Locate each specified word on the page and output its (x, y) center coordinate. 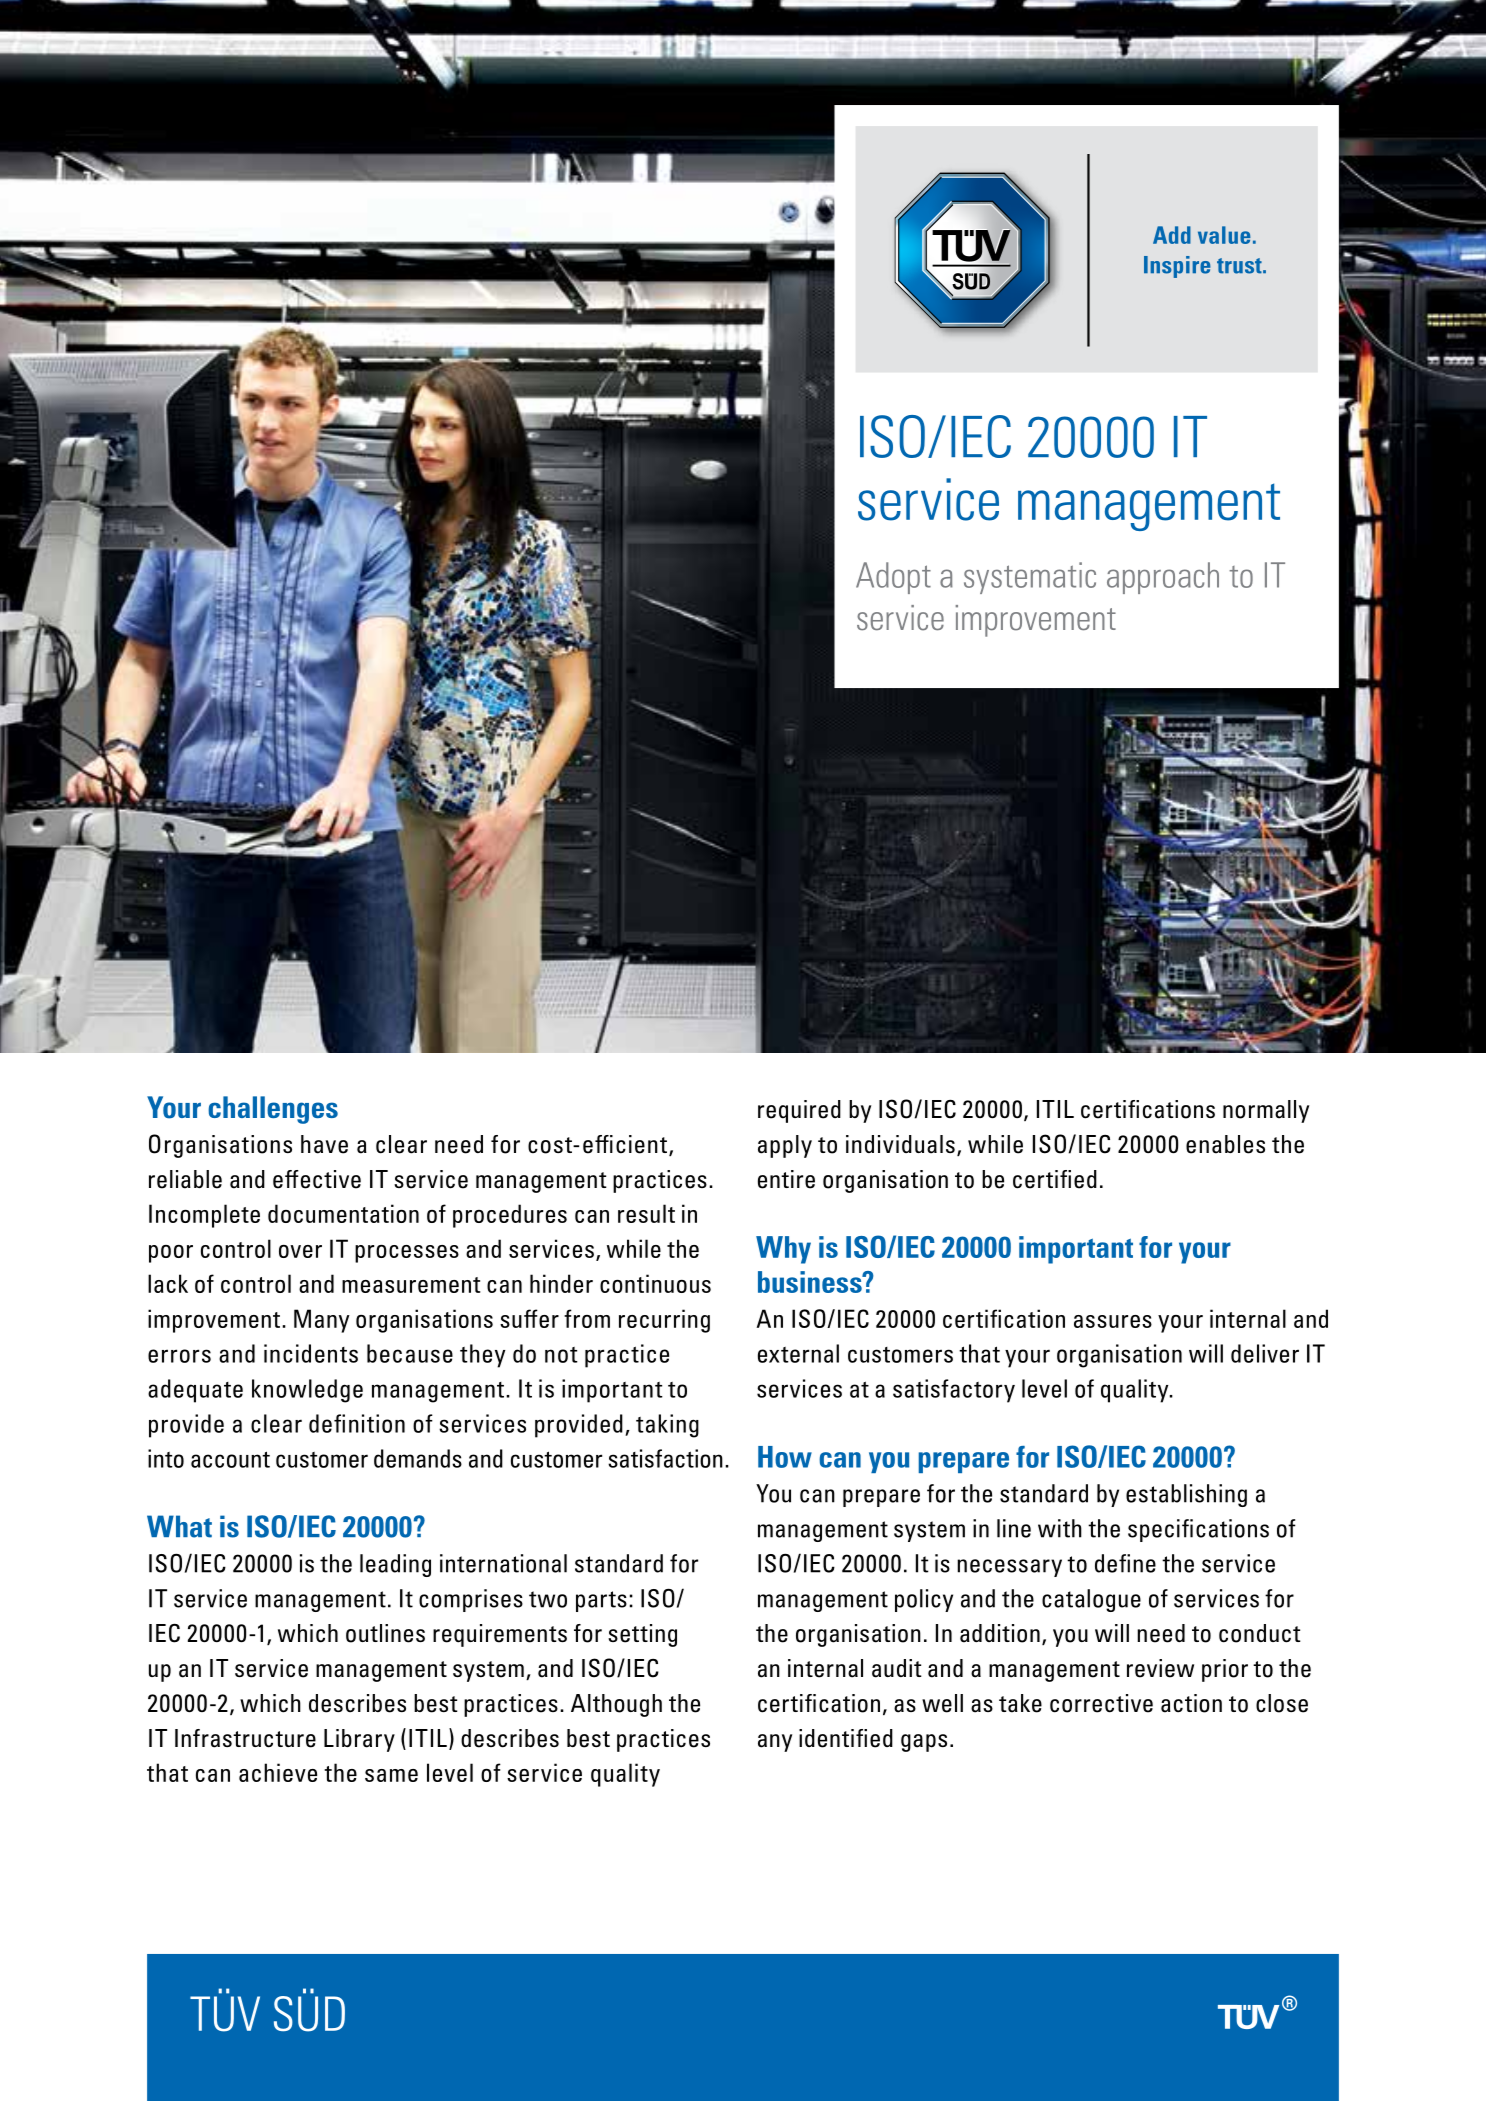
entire (786, 1179)
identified (846, 1738)
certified (1055, 1179)
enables (1225, 1144)
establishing (1186, 1495)
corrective (1101, 1703)
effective (317, 1179)
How (785, 1457)
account (230, 1459)
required (799, 1111)
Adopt (893, 578)
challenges (273, 1110)
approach (1163, 578)
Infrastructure (245, 1738)
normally (1266, 1111)
